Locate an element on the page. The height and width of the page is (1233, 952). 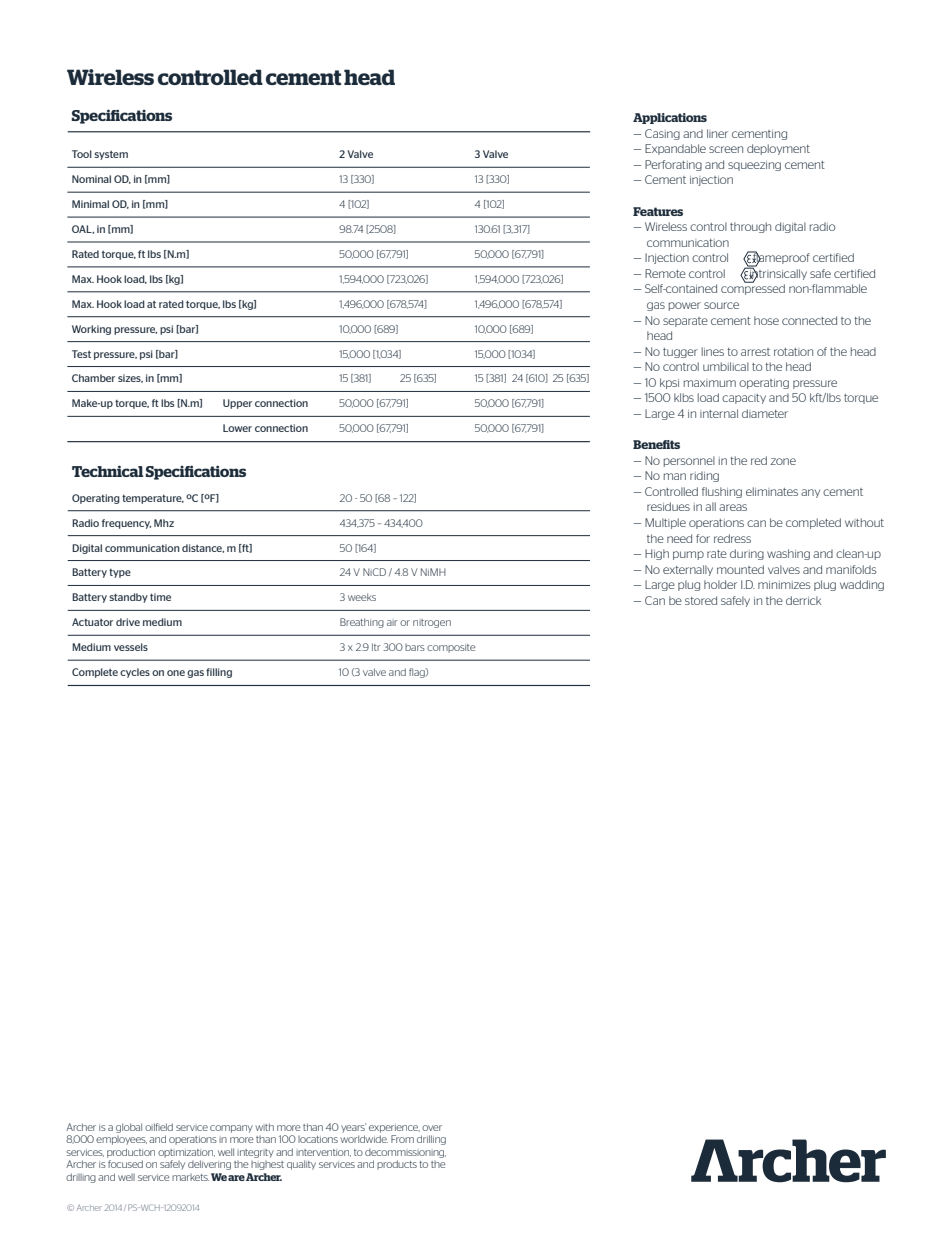
system is located at coordinates (111, 155).
